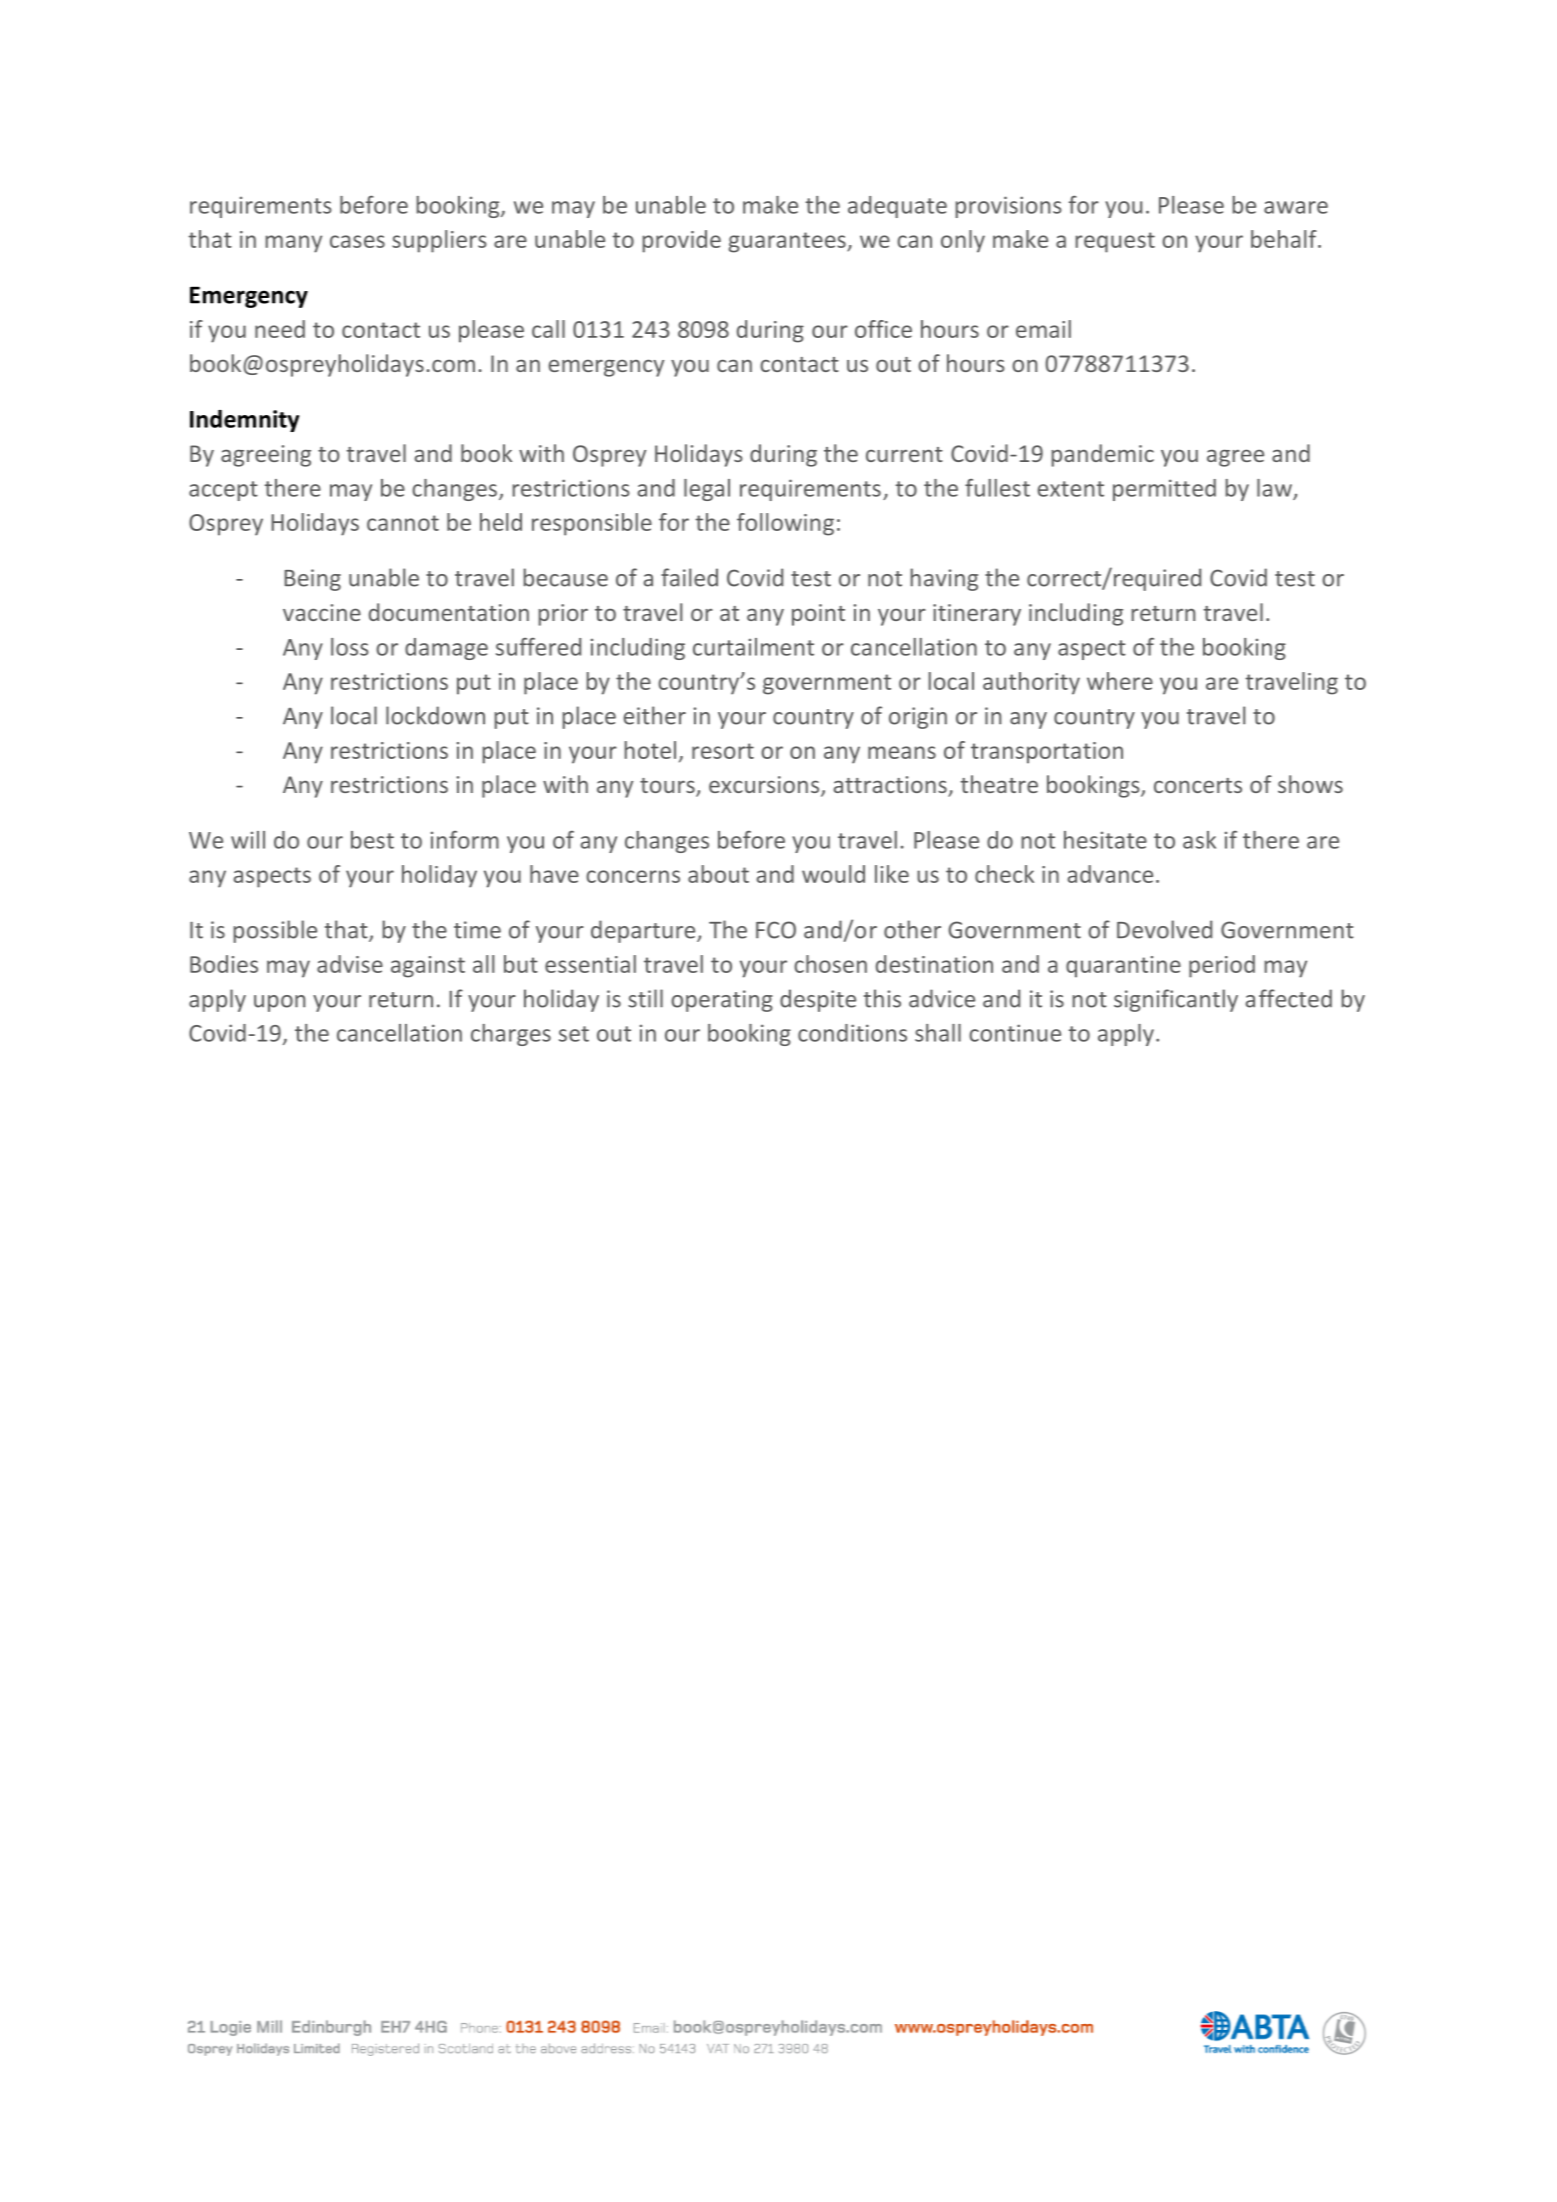 Image resolution: width=1557 pixels, height=2202 pixels. Describe the element at coordinates (435, 715) in the document. I see `lockdown` at that location.
